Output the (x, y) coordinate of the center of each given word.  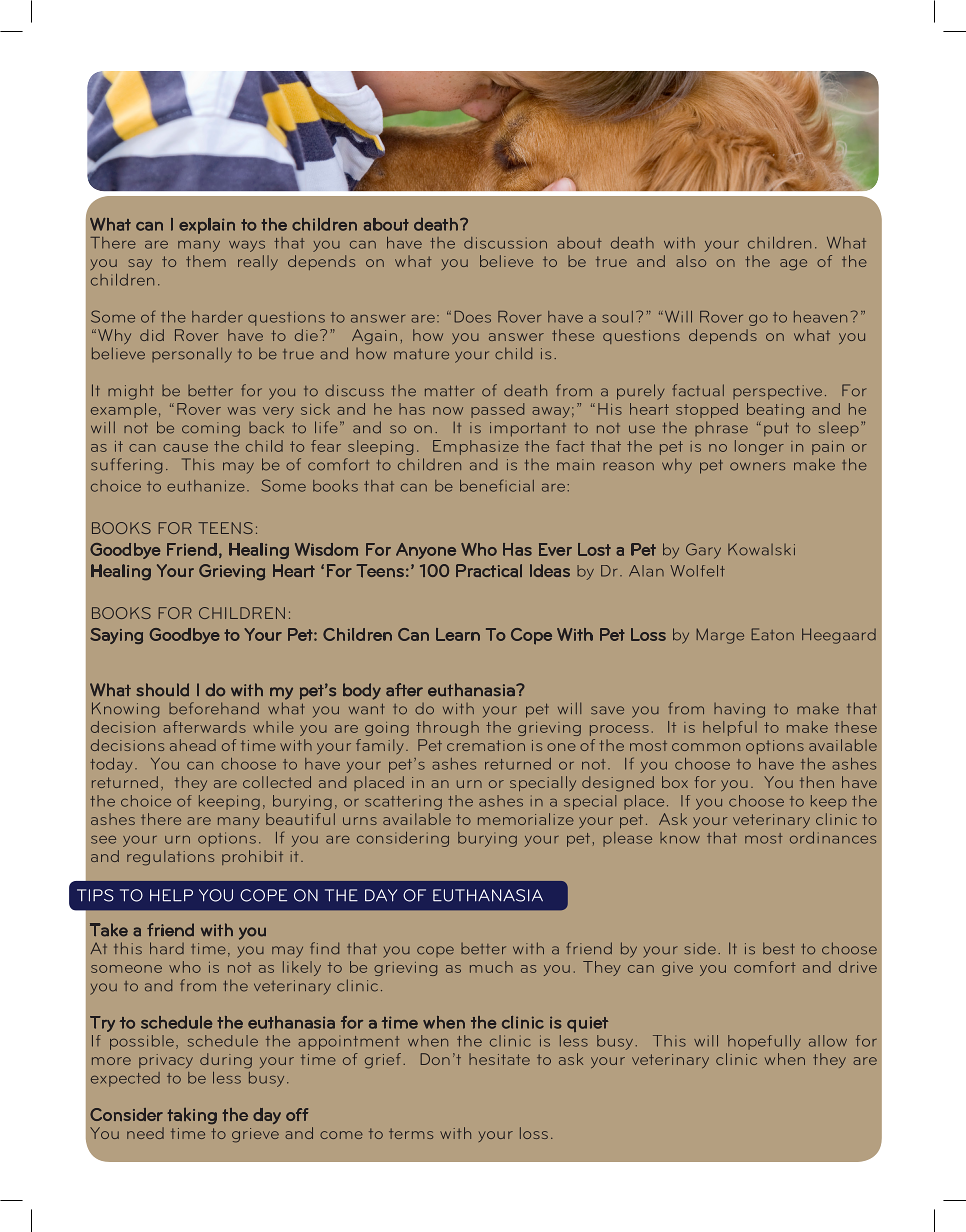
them (206, 261)
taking (192, 1116)
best (778, 948)
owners (757, 466)
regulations (170, 858)
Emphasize (476, 447)
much (491, 967)
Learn (458, 634)
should (162, 690)
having (739, 710)
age (793, 265)
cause (185, 448)
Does (473, 317)
